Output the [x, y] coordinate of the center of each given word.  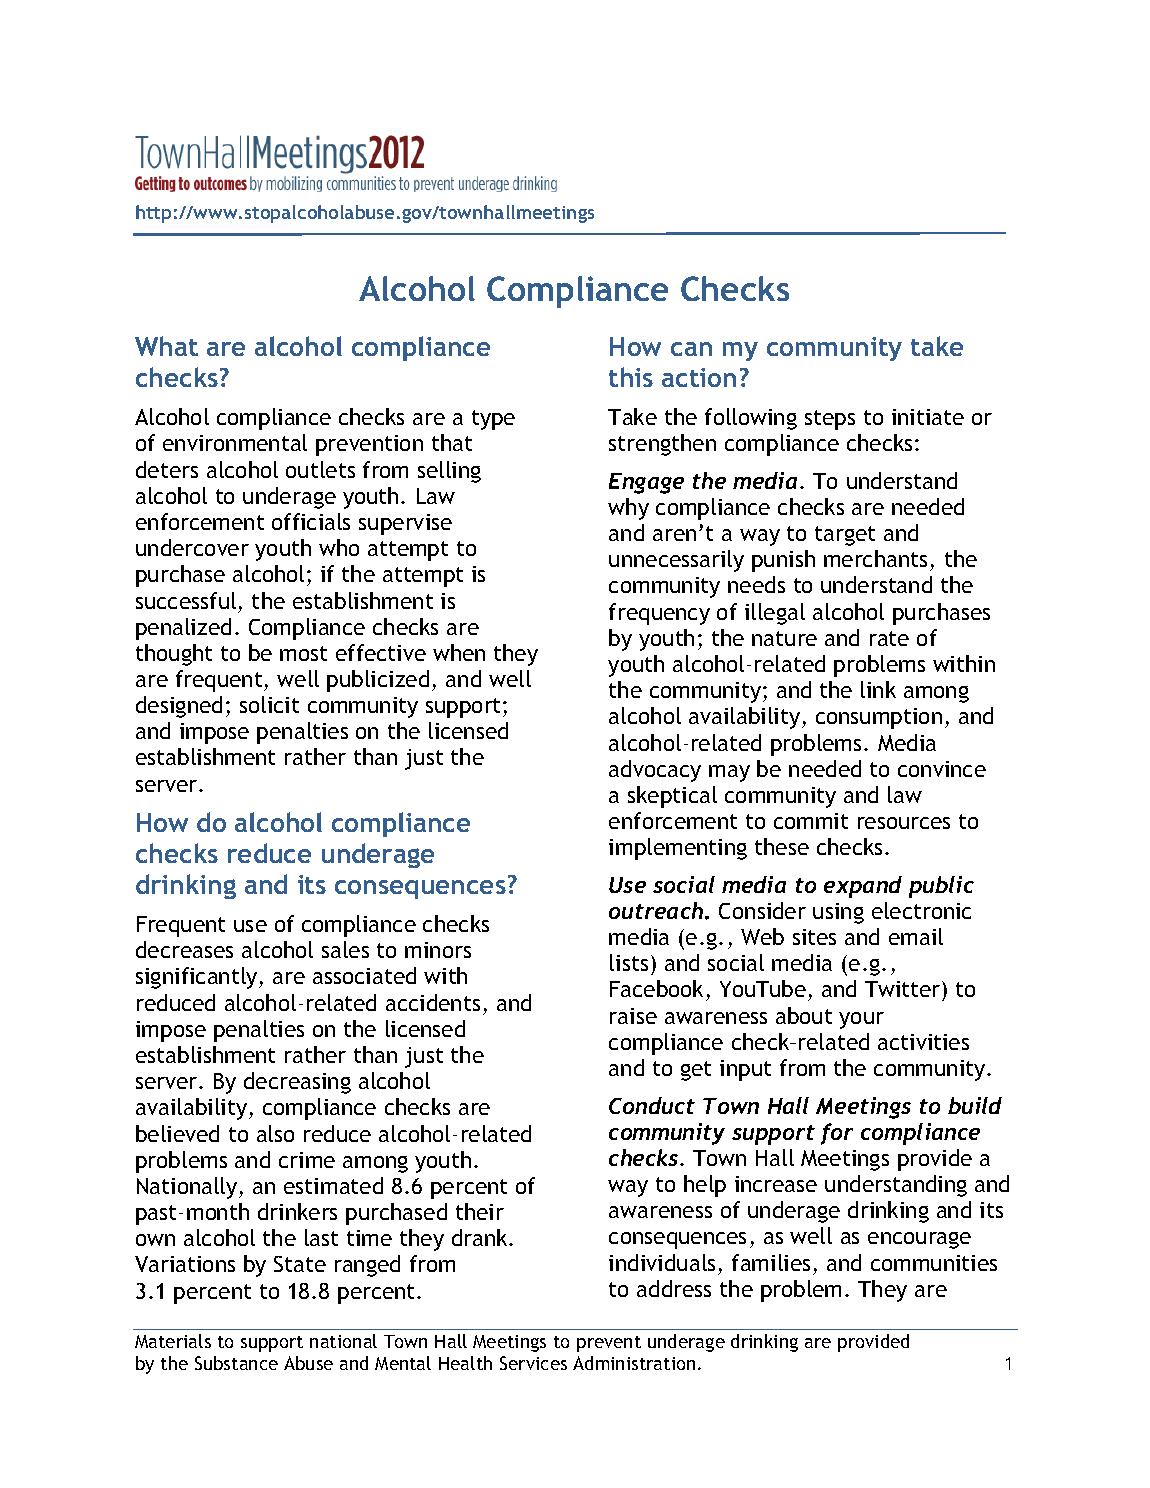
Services [533, 1363]
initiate [928, 417]
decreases [184, 949]
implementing [678, 849]
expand [863, 887]
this [631, 377]
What [166, 346]
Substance [236, 1363]
